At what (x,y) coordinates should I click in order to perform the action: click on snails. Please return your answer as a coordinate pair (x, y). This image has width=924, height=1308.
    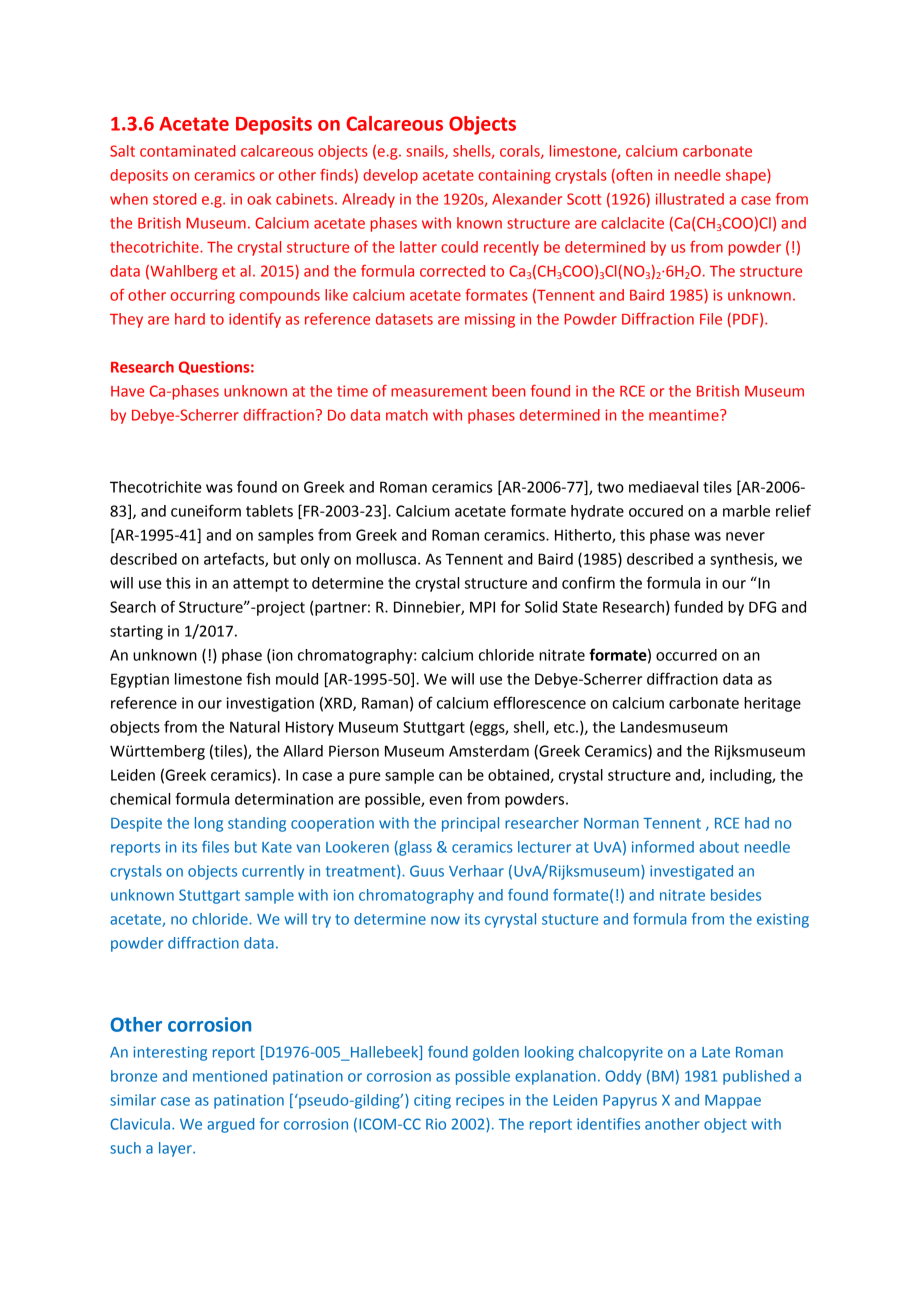
    Looking at the image, I should click on (426, 152).
